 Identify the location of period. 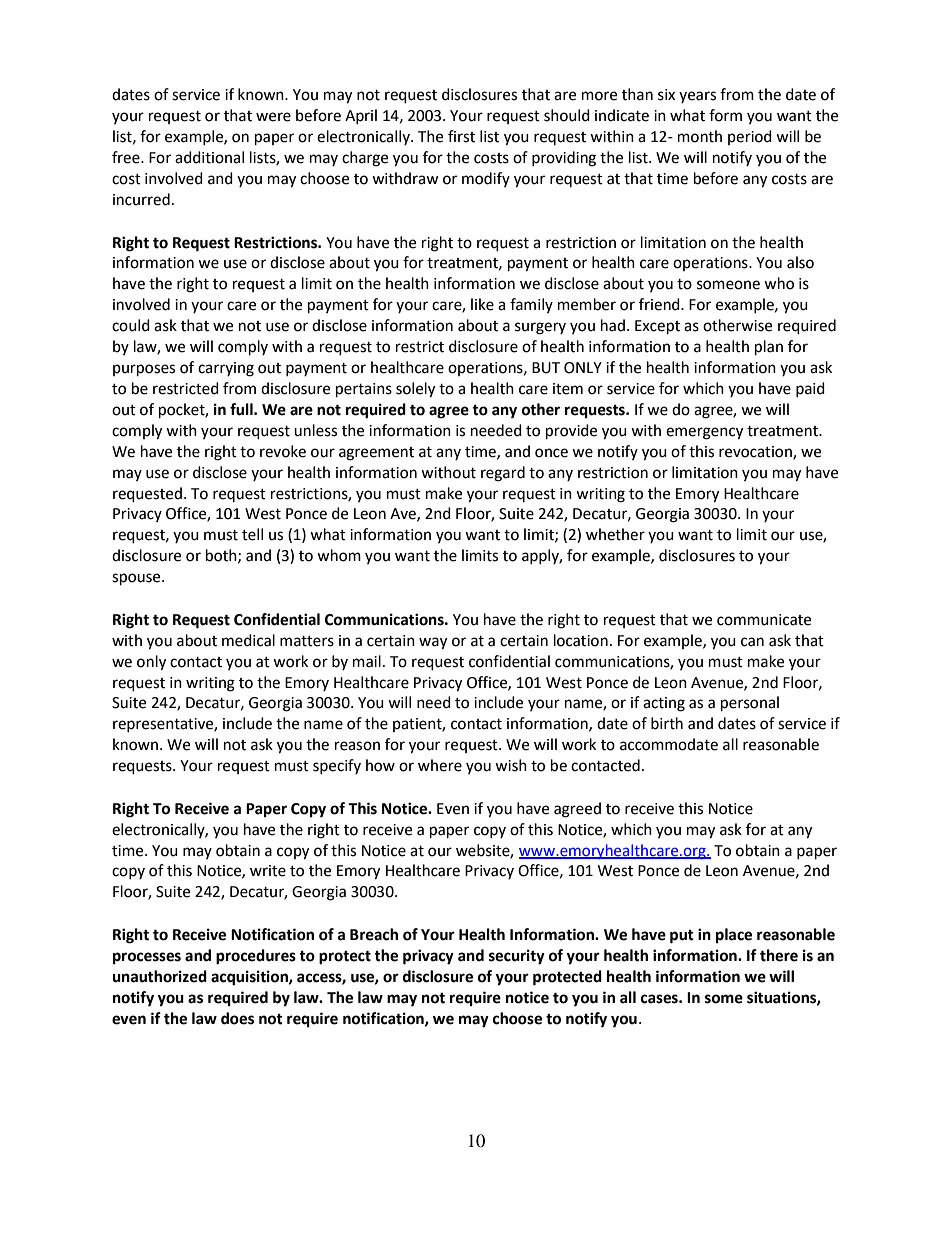
(750, 137).
